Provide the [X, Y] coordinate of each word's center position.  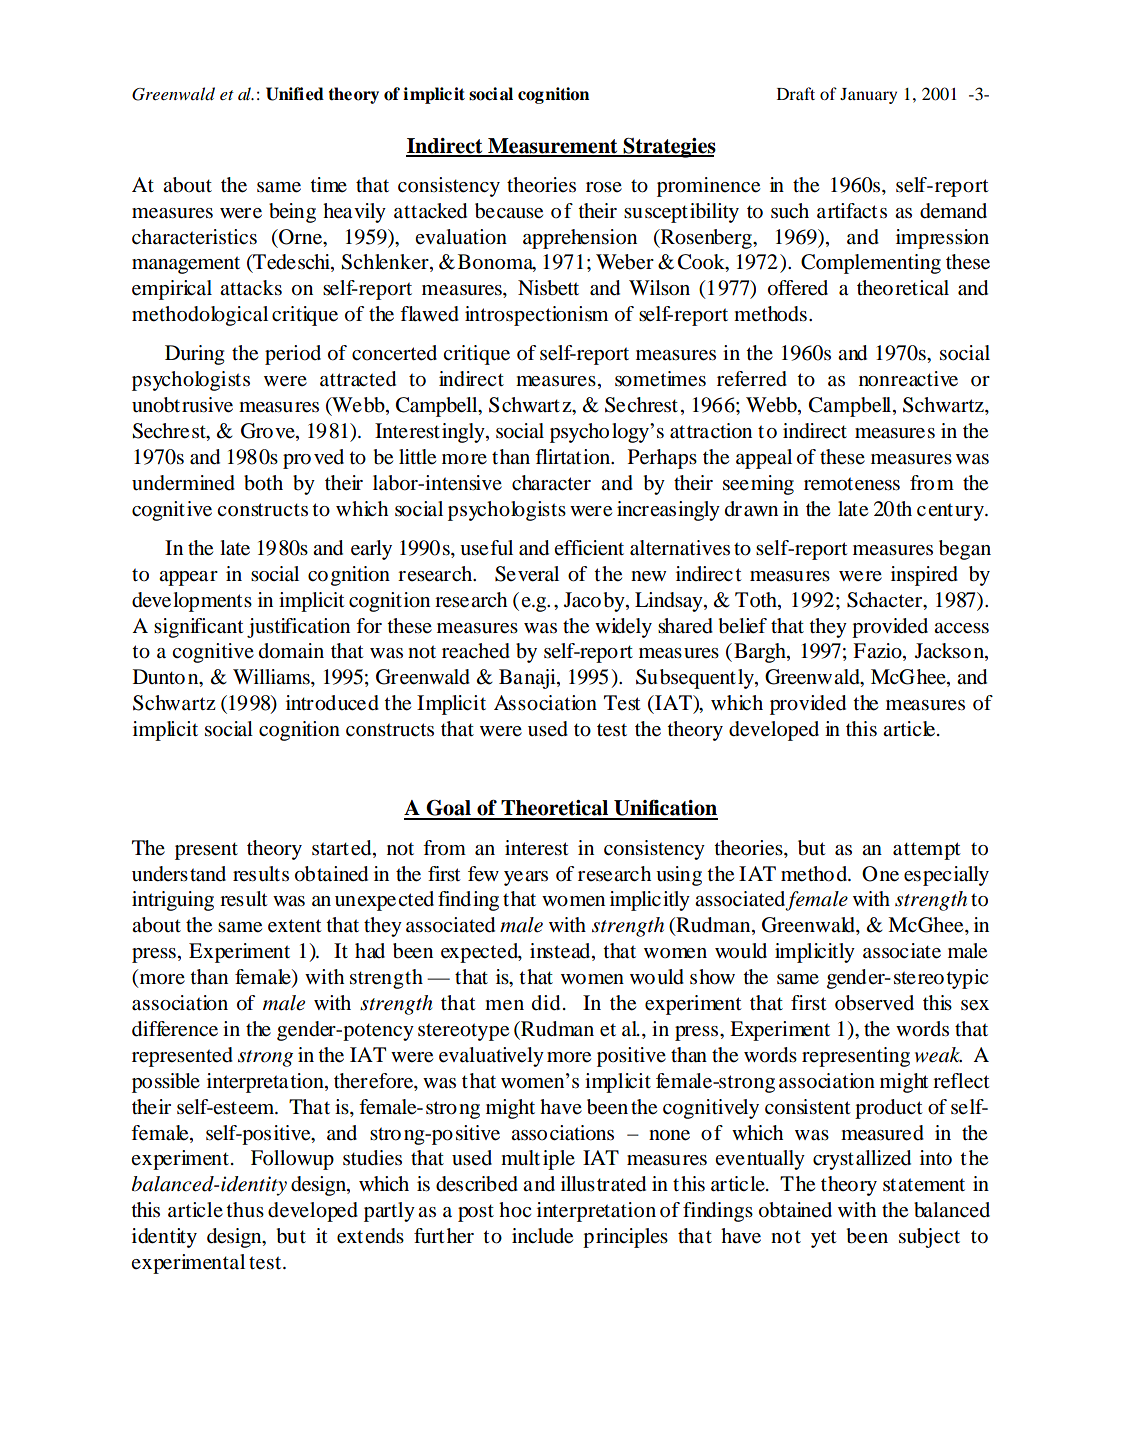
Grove [269, 432]
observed [874, 1003]
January [868, 96]
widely [623, 628]
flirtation [574, 457]
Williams [272, 678]
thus [245, 1210]
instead [561, 952]
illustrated [603, 1184]
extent [295, 926]
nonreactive [908, 379]
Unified [295, 94]
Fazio [878, 652]
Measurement [553, 147]
